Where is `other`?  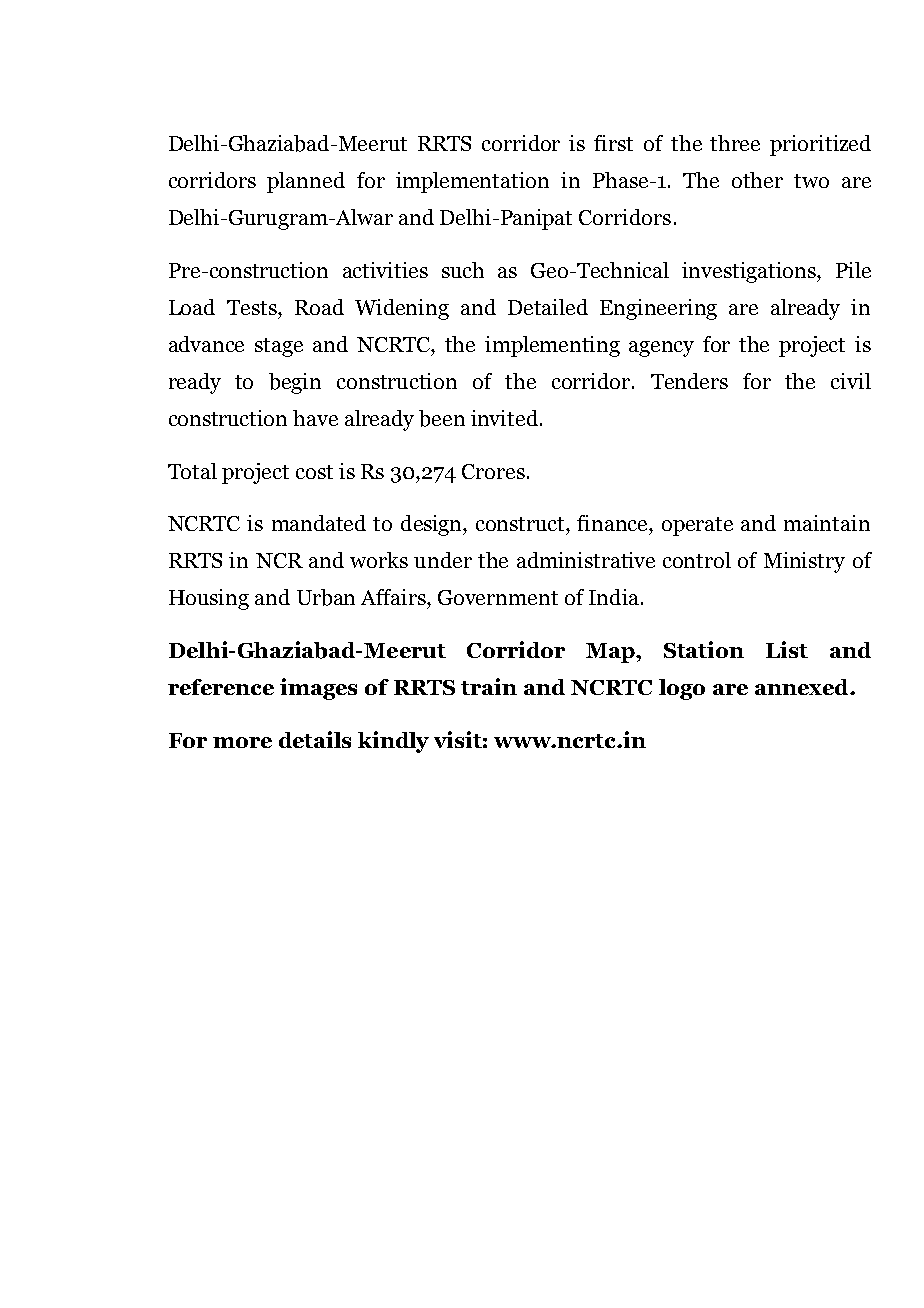
other is located at coordinates (757, 180).
